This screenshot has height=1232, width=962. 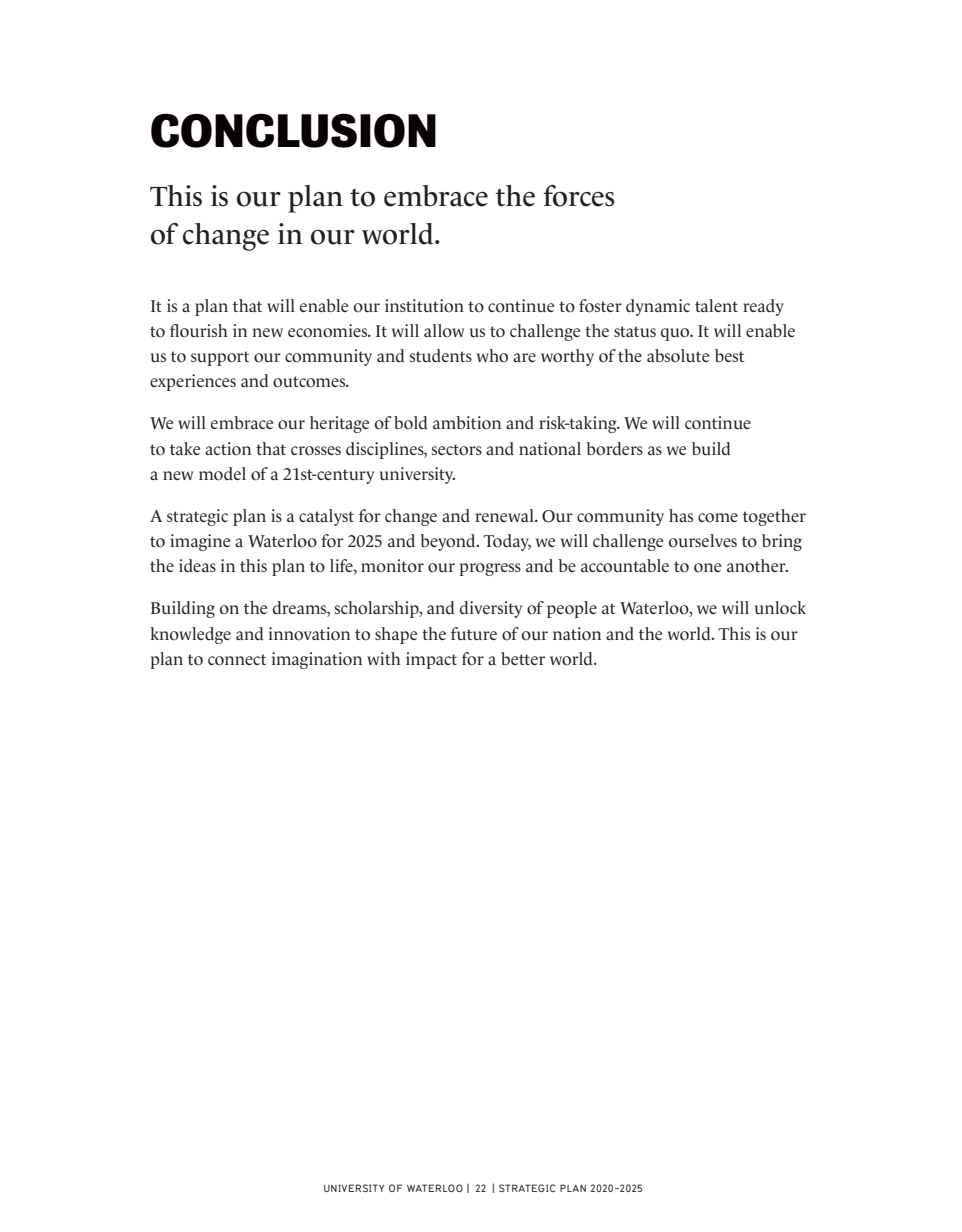 I want to click on flourish, so click(x=198, y=331).
